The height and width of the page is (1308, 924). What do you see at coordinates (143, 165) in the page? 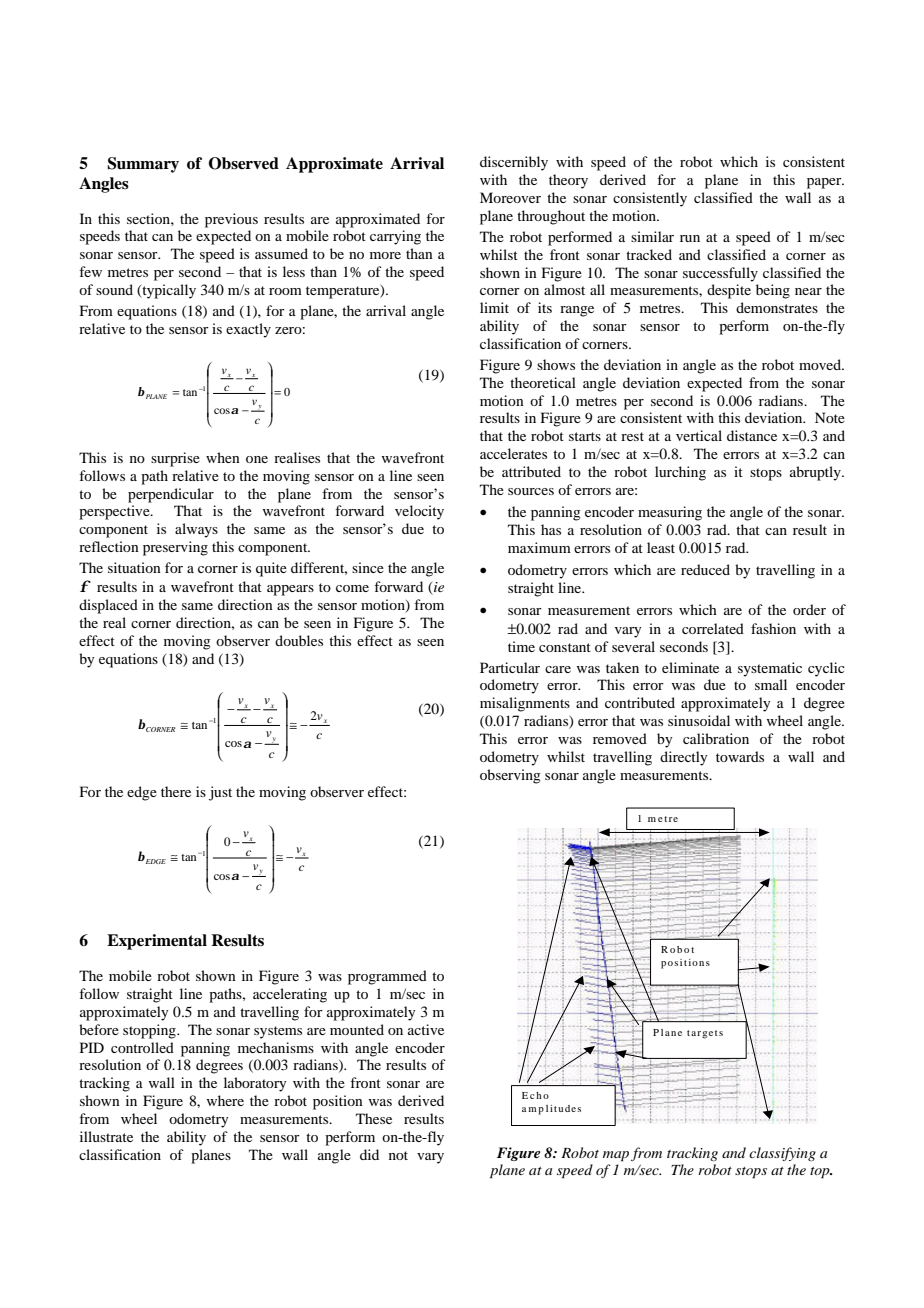
I see `Summary` at bounding box center [143, 165].
